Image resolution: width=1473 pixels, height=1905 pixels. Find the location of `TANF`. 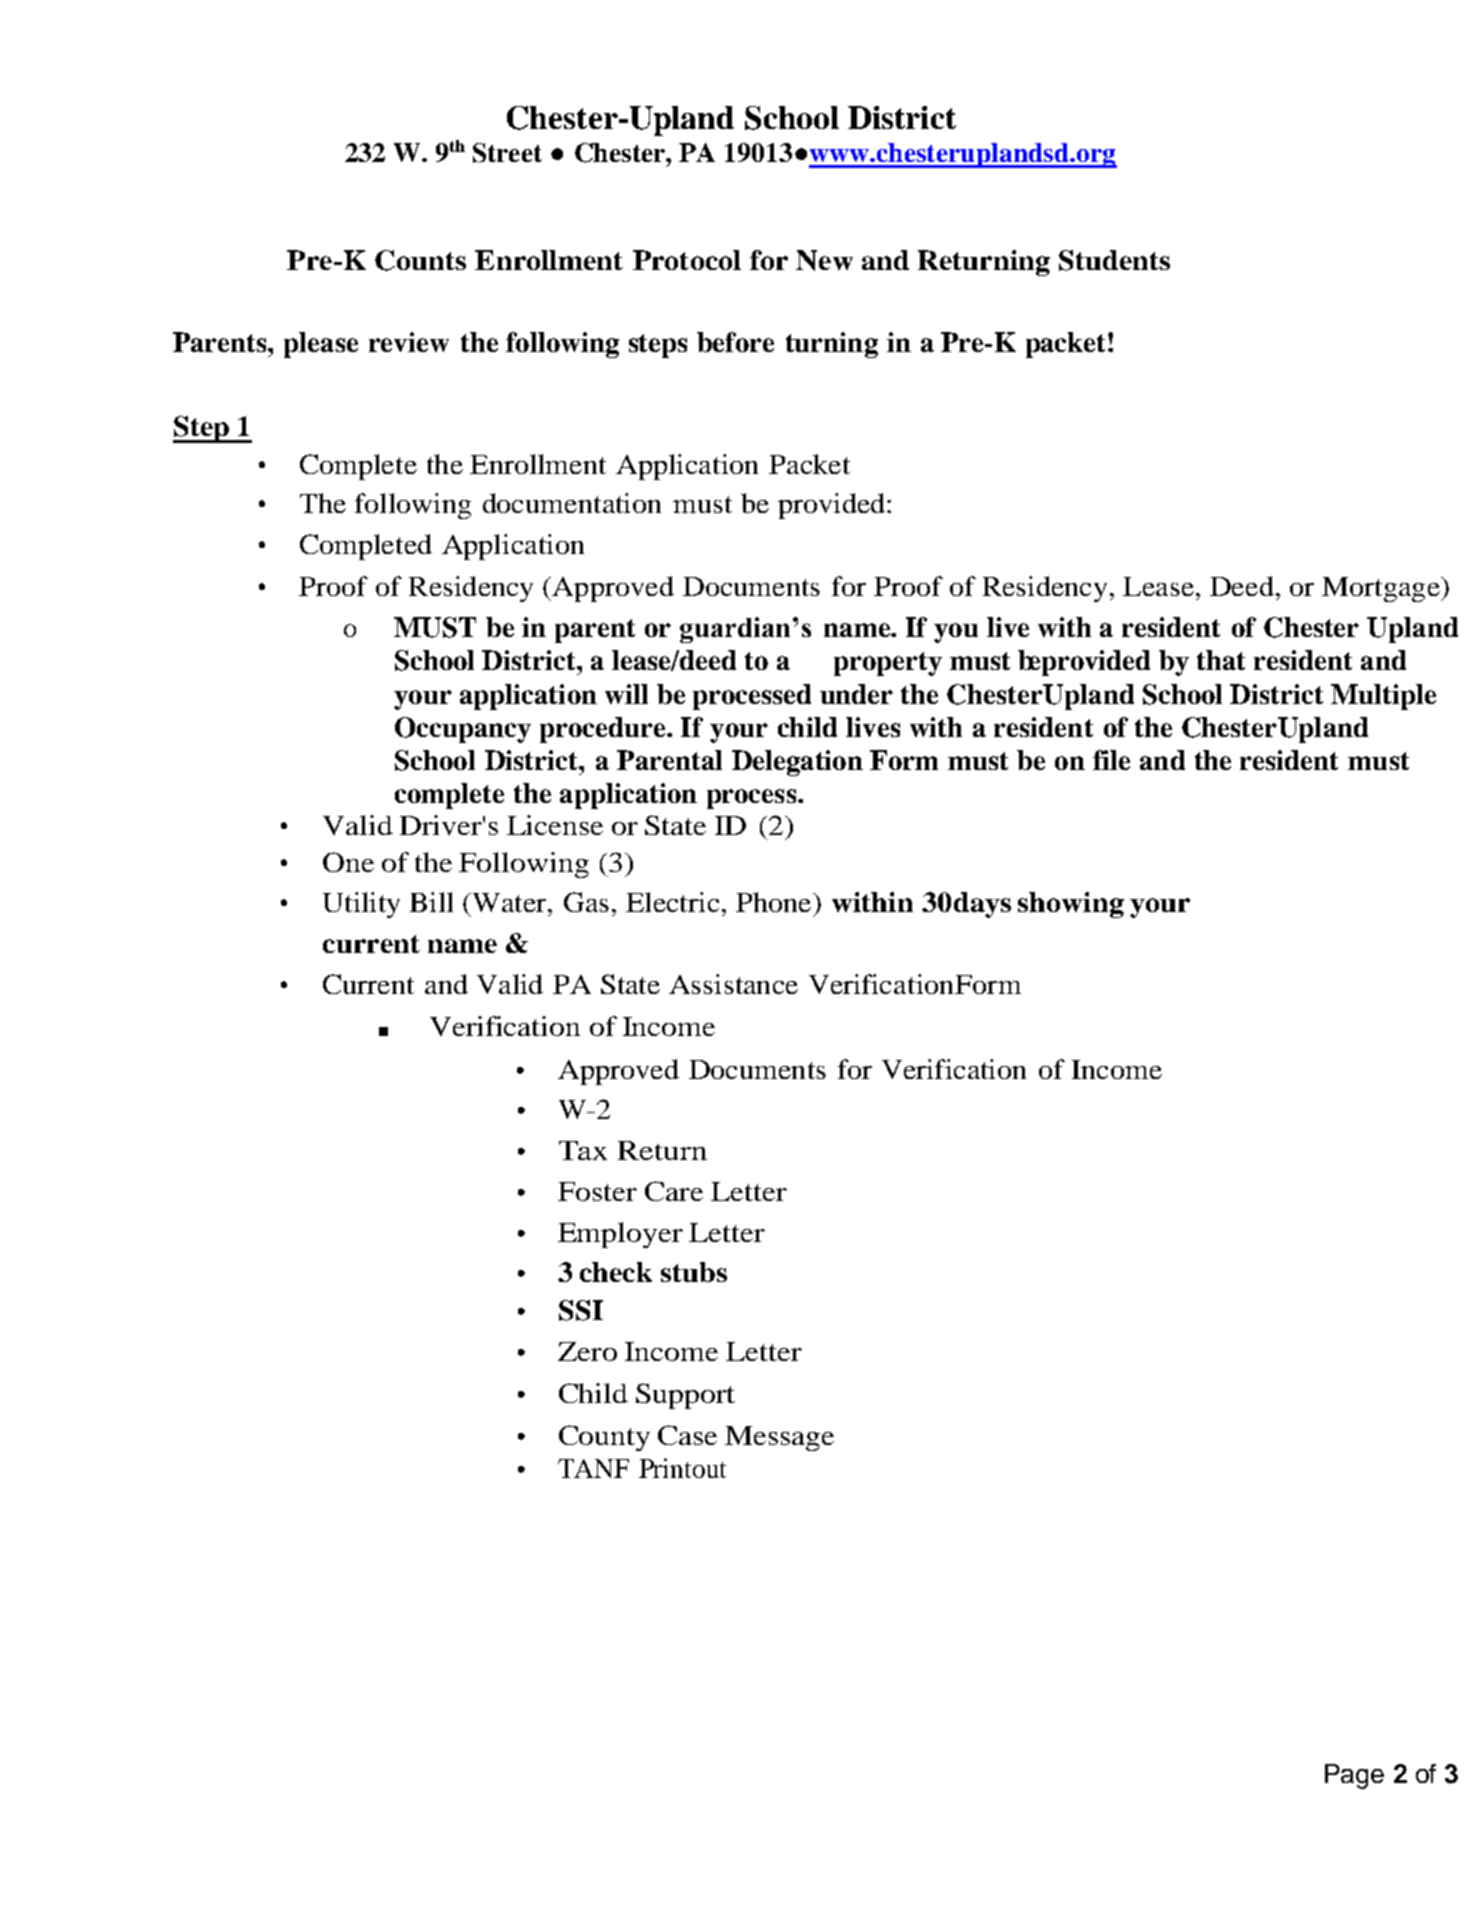

TANF is located at coordinates (593, 1468).
